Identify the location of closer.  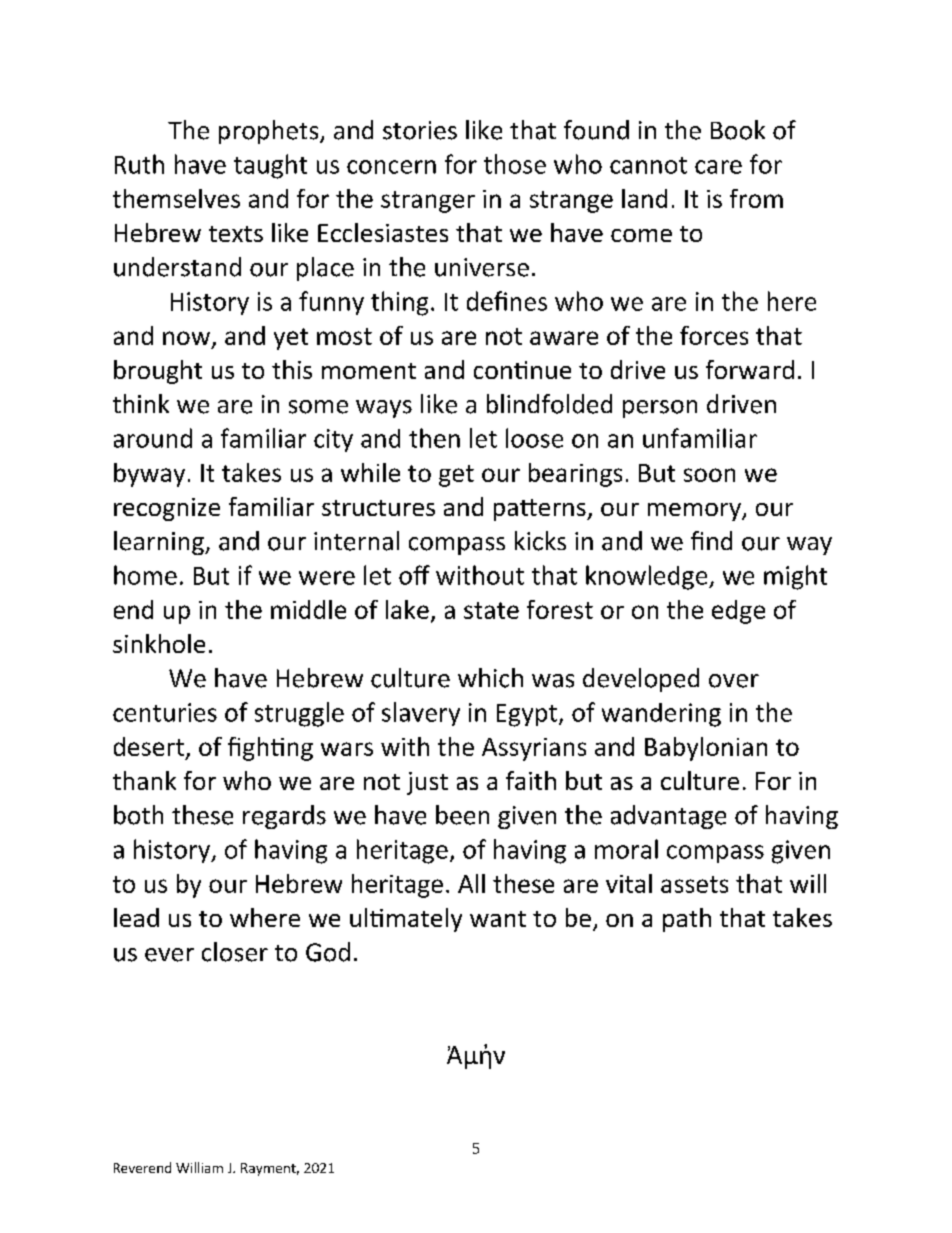
(235, 952).
